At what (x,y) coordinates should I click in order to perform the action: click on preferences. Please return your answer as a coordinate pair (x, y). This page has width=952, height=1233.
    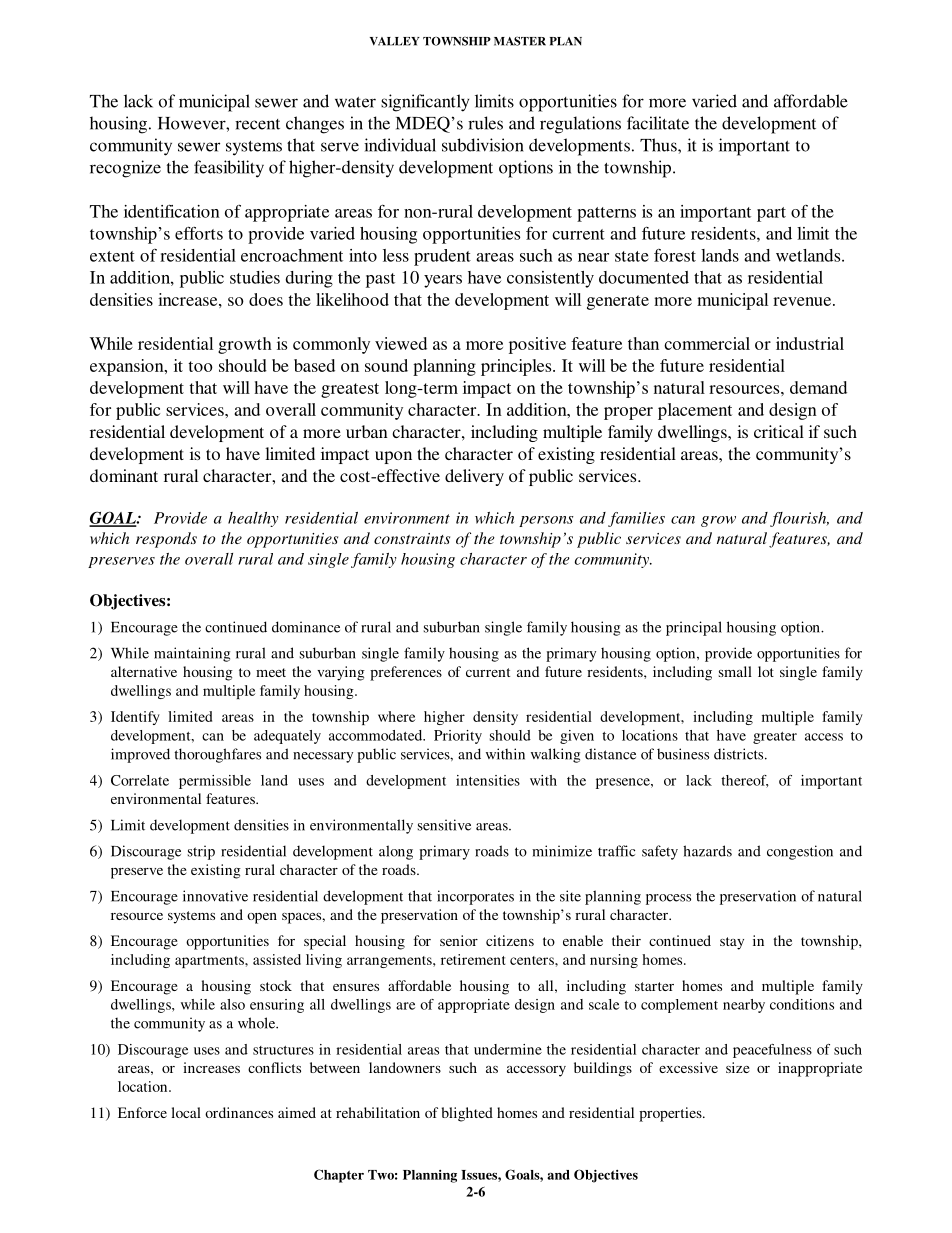
    Looking at the image, I should click on (406, 673).
